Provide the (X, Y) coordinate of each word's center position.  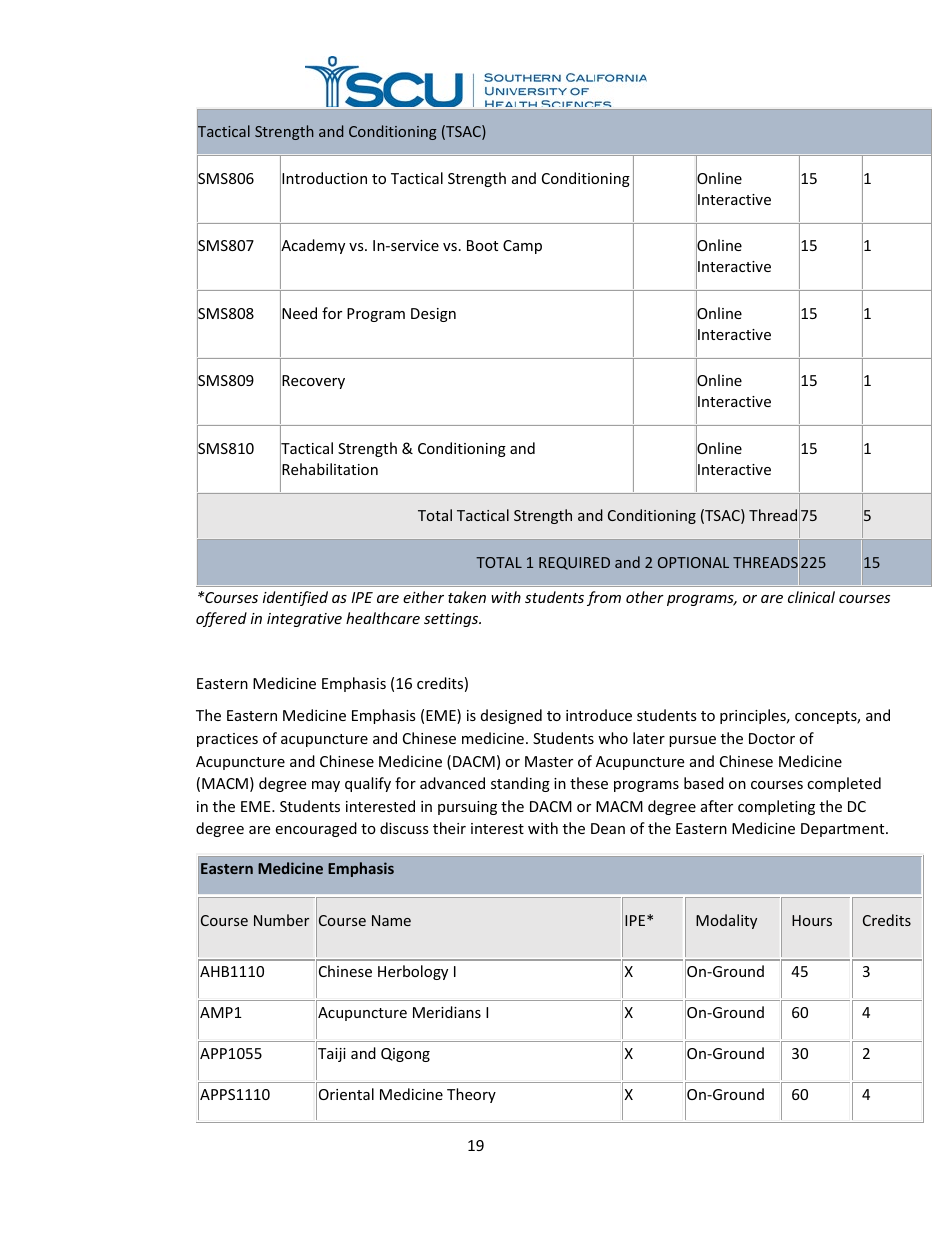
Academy (312, 247)
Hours (812, 920)
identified (295, 598)
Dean (608, 828)
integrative (304, 620)
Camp (522, 247)
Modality (726, 921)
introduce (599, 715)
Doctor (772, 738)
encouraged (316, 829)
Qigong (405, 1055)
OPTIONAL (693, 562)
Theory (471, 1095)
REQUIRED (574, 563)
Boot (482, 245)
